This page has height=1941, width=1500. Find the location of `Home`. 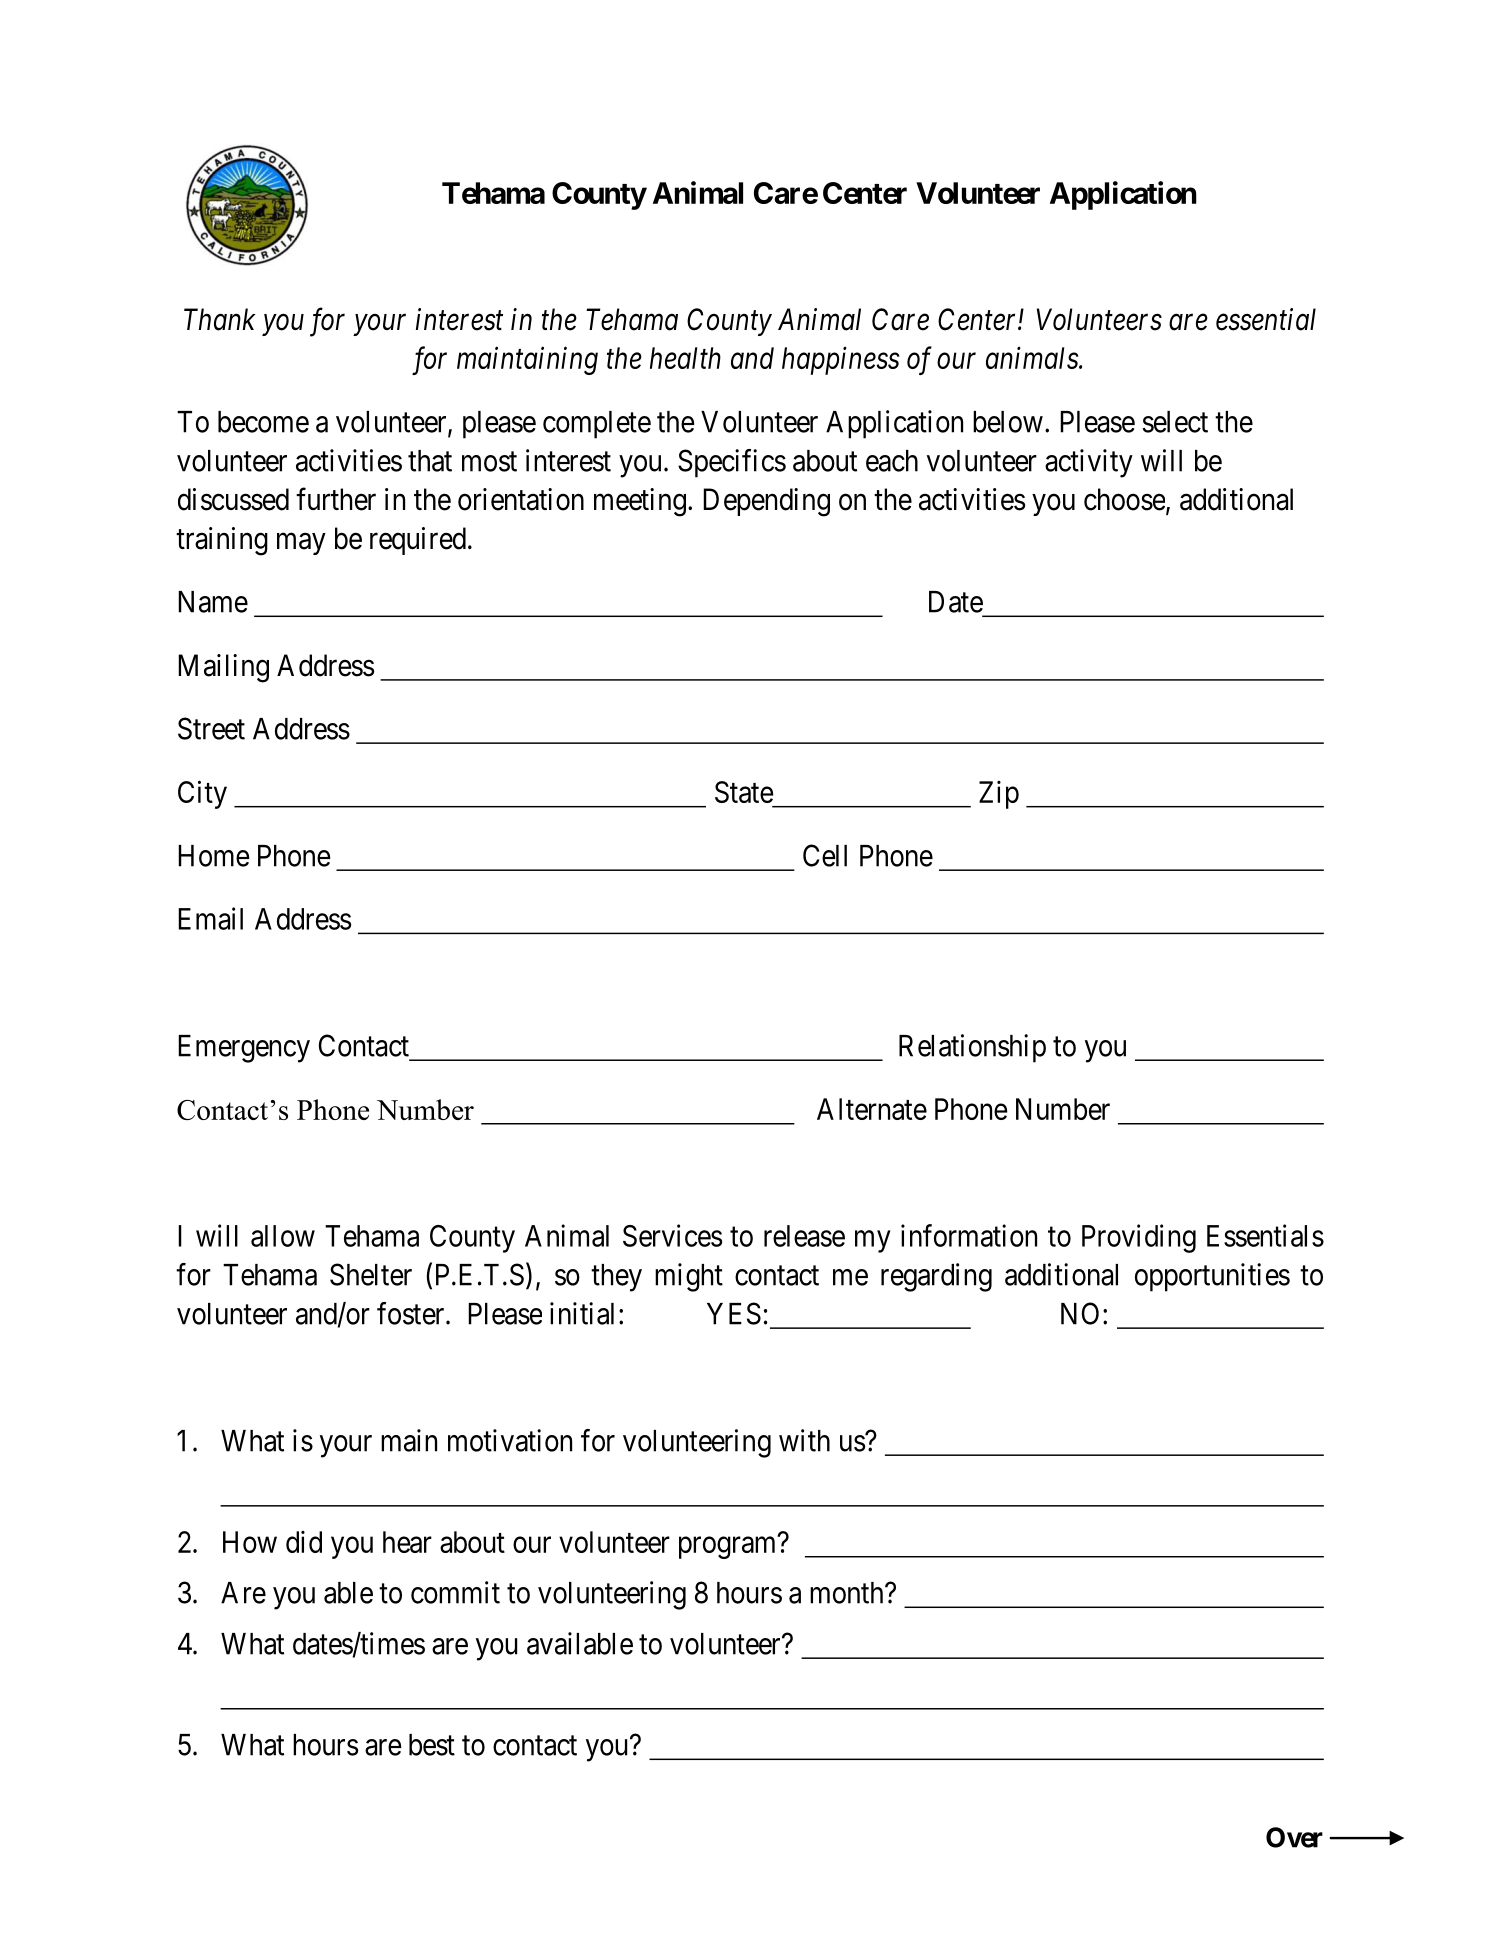

Home is located at coordinates (214, 856).
